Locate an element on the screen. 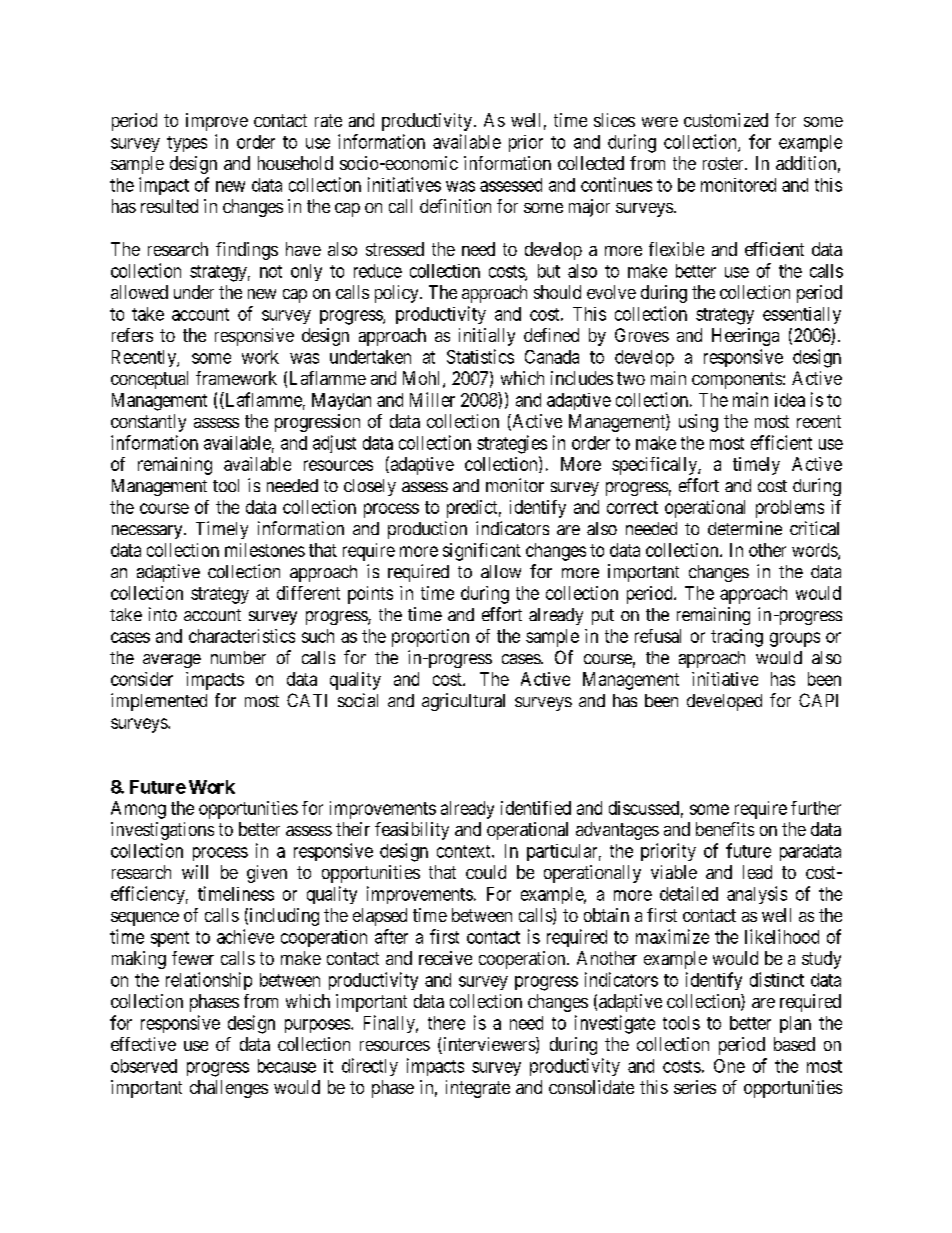 The width and height of the screenshot is (952, 1233). necessary is located at coordinates (148, 532).
